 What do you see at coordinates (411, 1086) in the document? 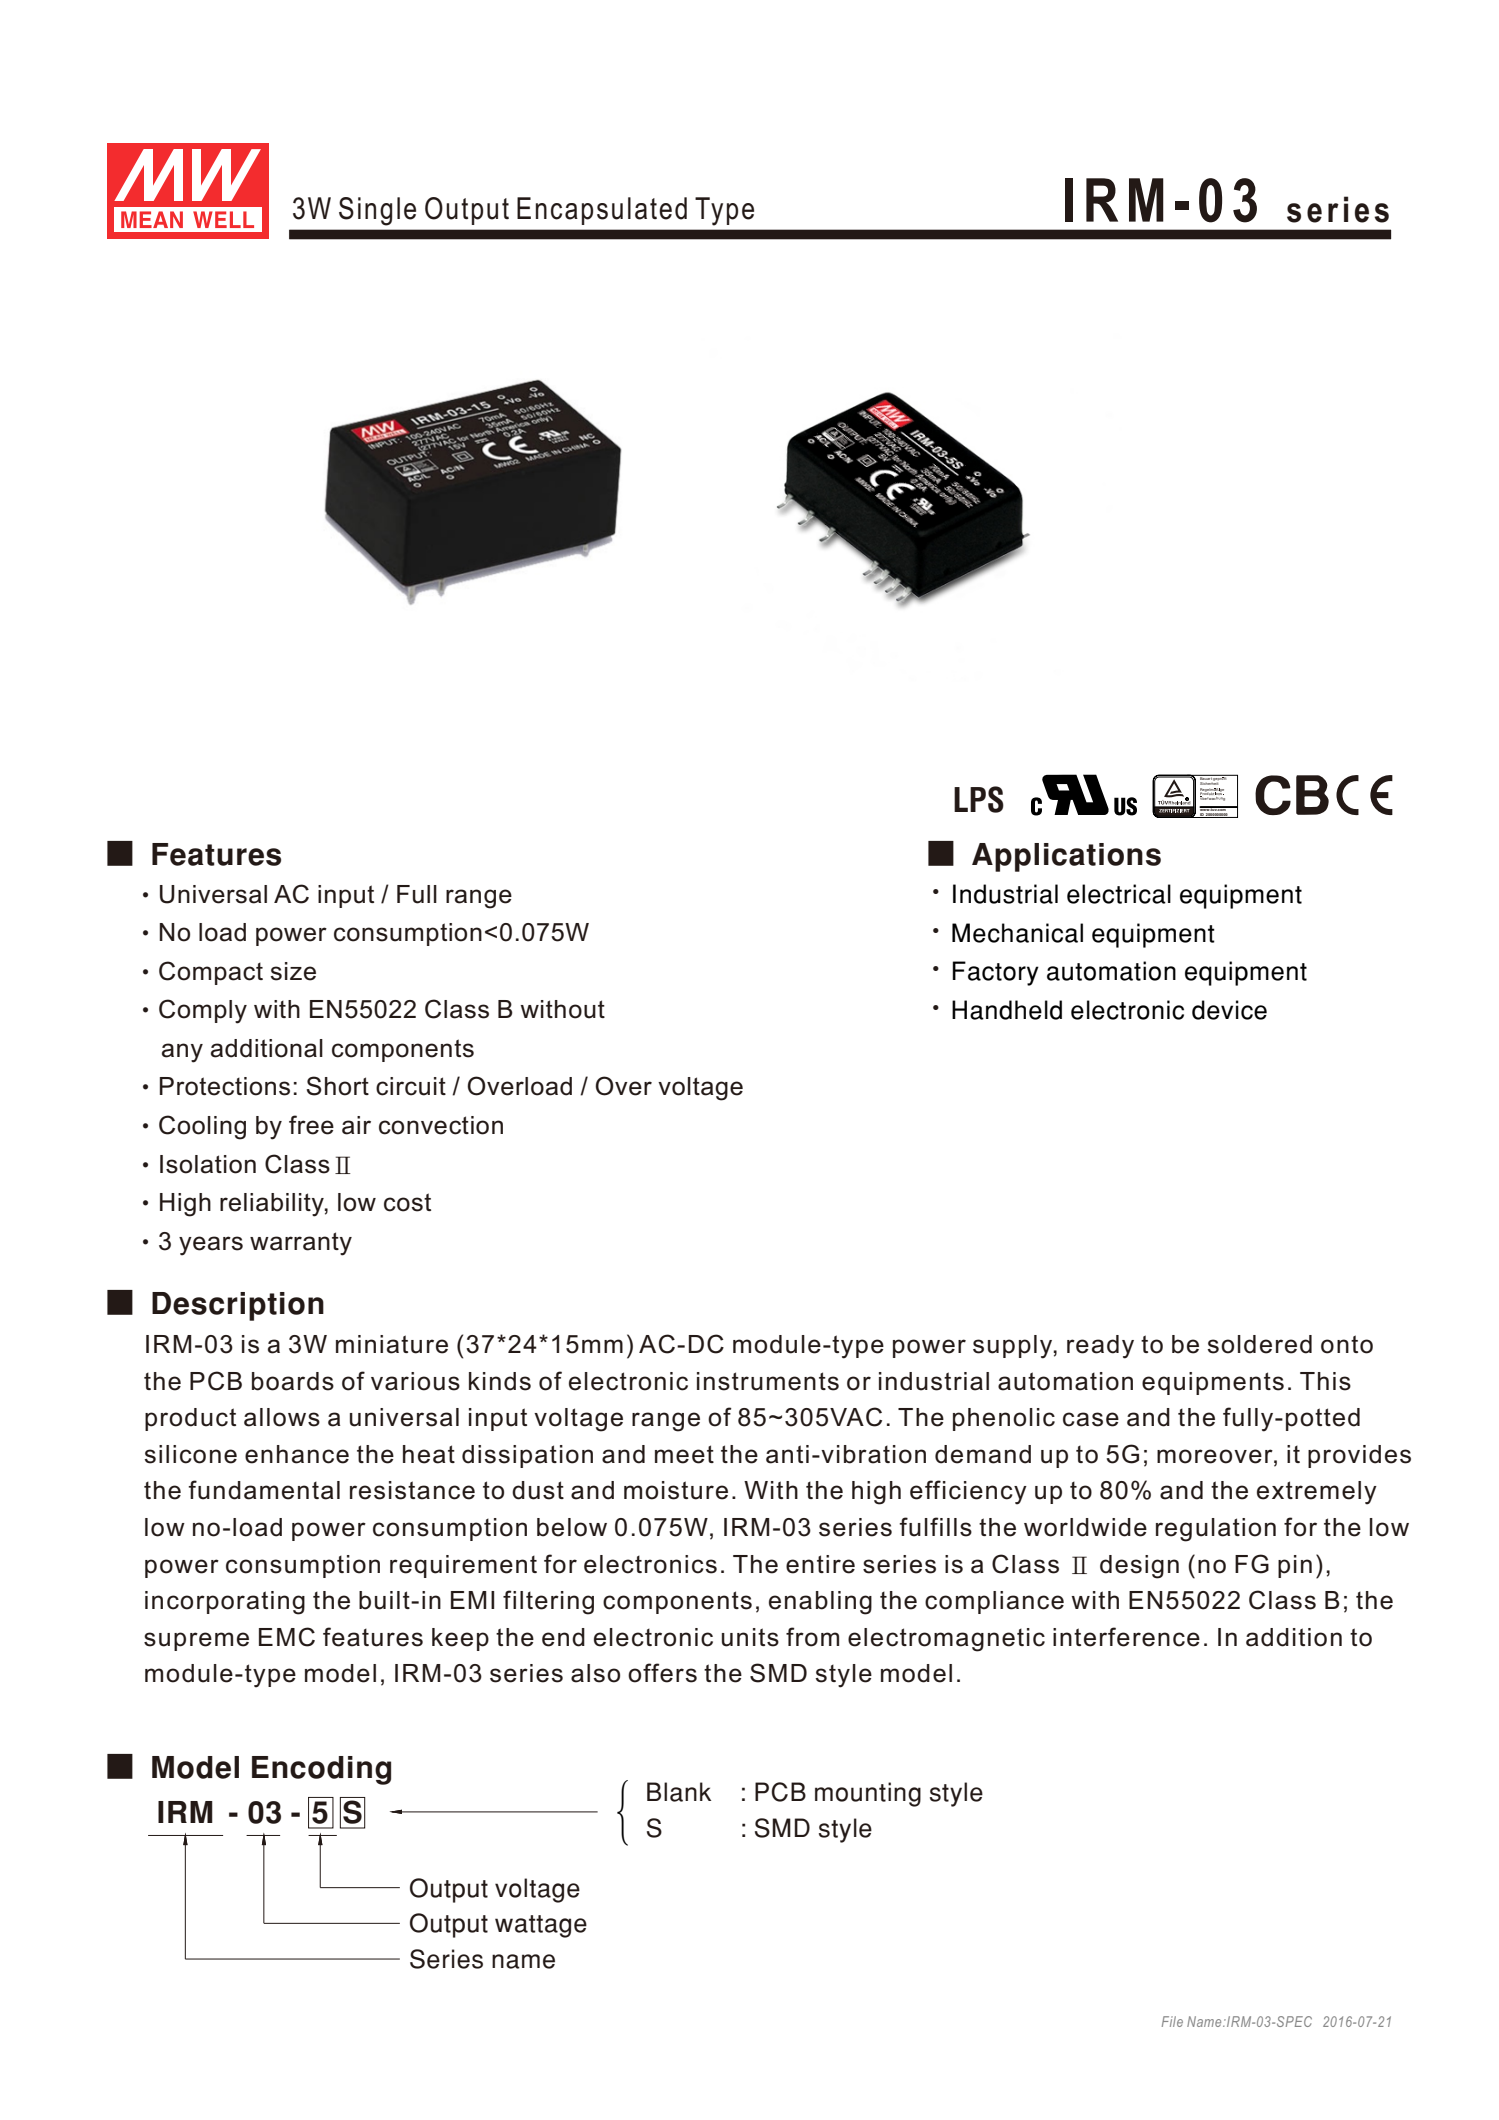
I see `circuit` at bounding box center [411, 1086].
